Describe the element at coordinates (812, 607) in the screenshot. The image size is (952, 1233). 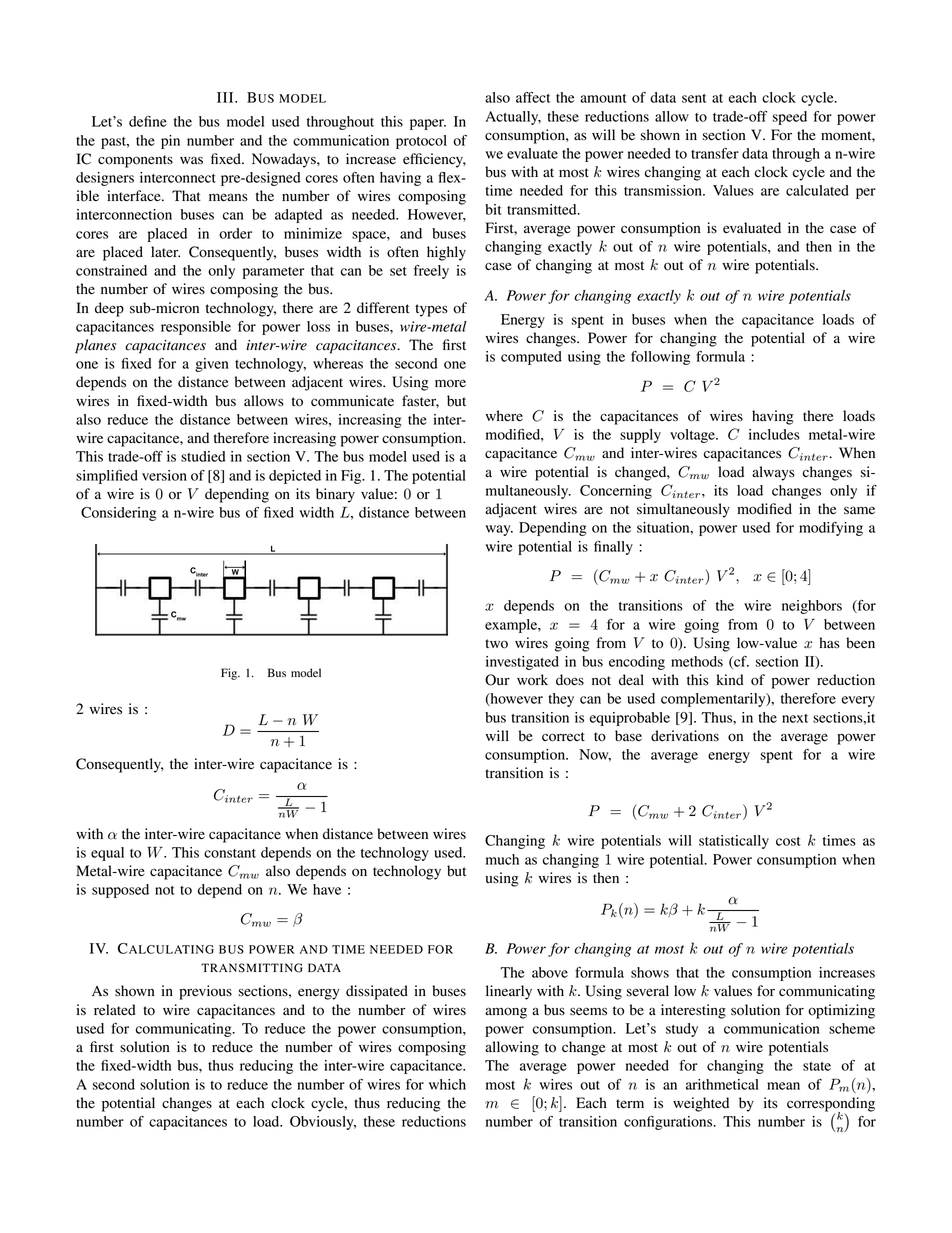
I see `neighbors` at that location.
